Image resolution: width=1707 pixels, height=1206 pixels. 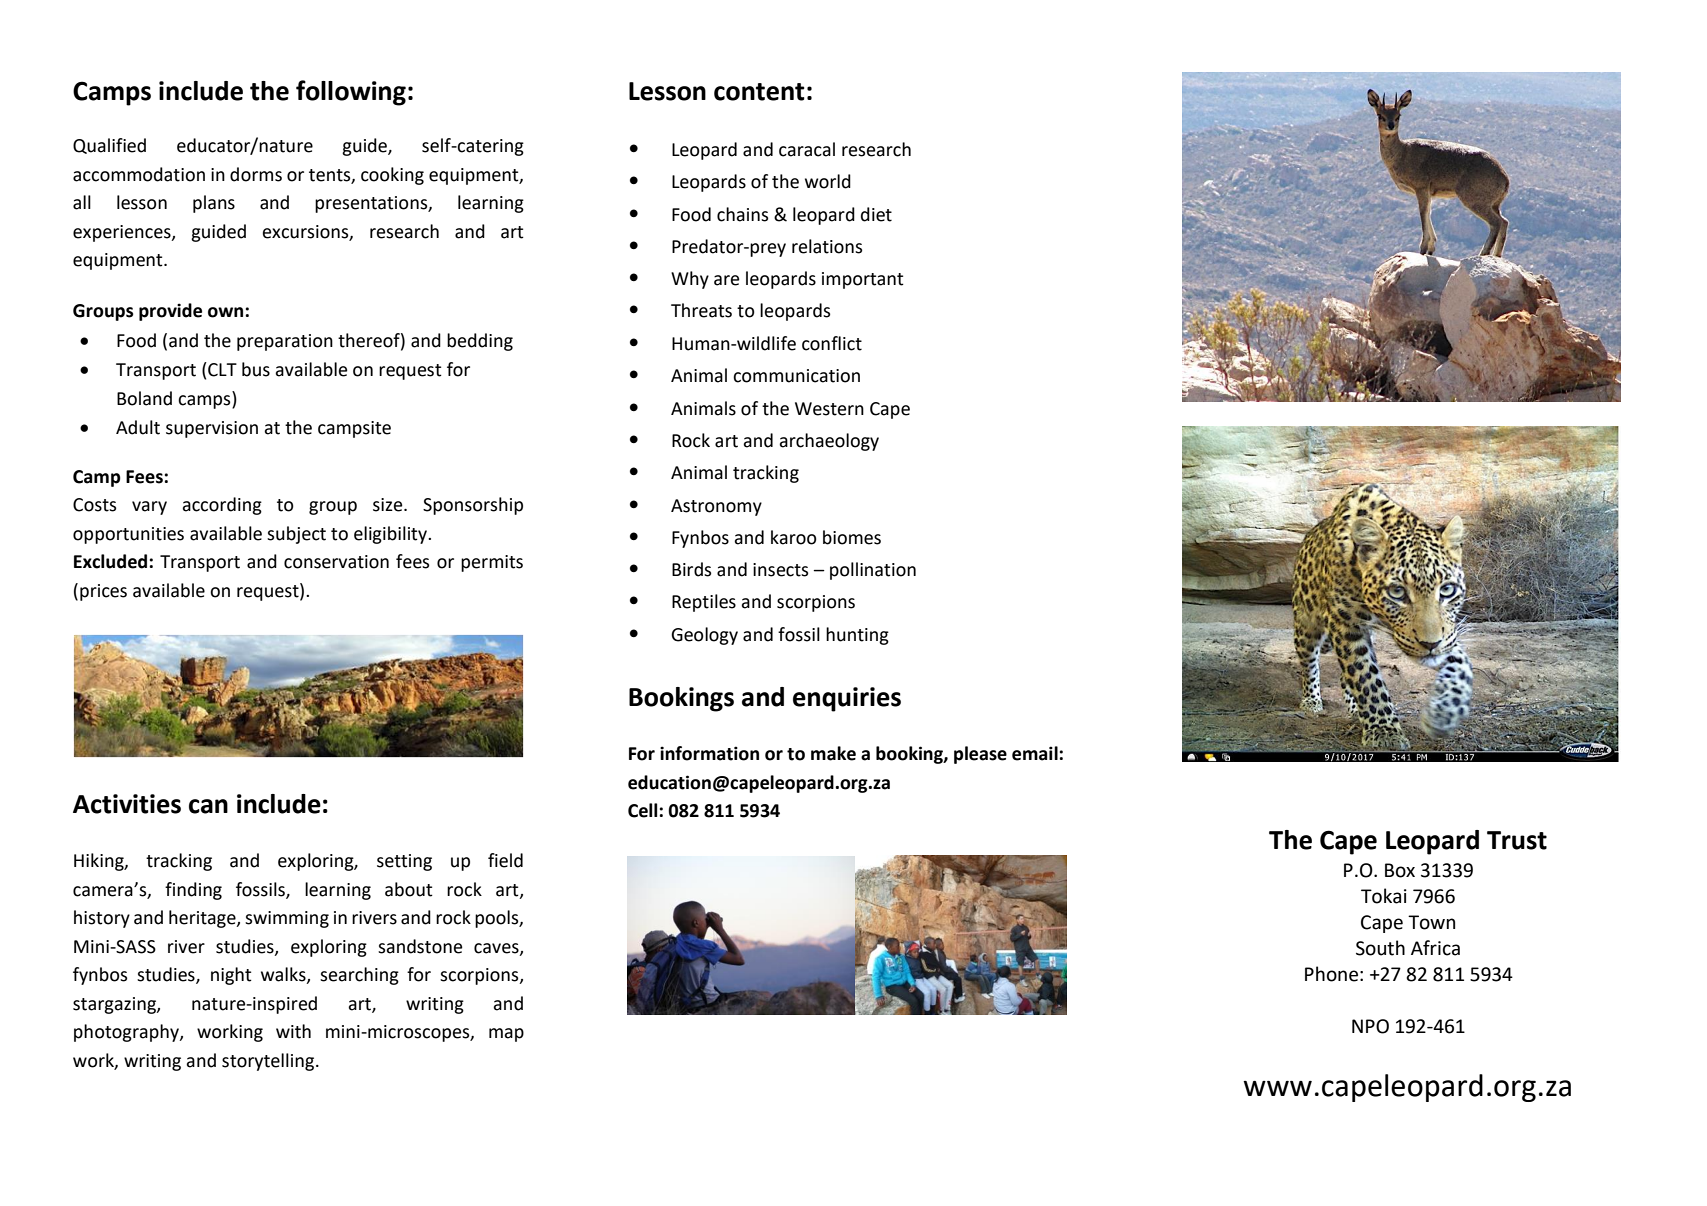 I want to click on diet, so click(x=876, y=214).
